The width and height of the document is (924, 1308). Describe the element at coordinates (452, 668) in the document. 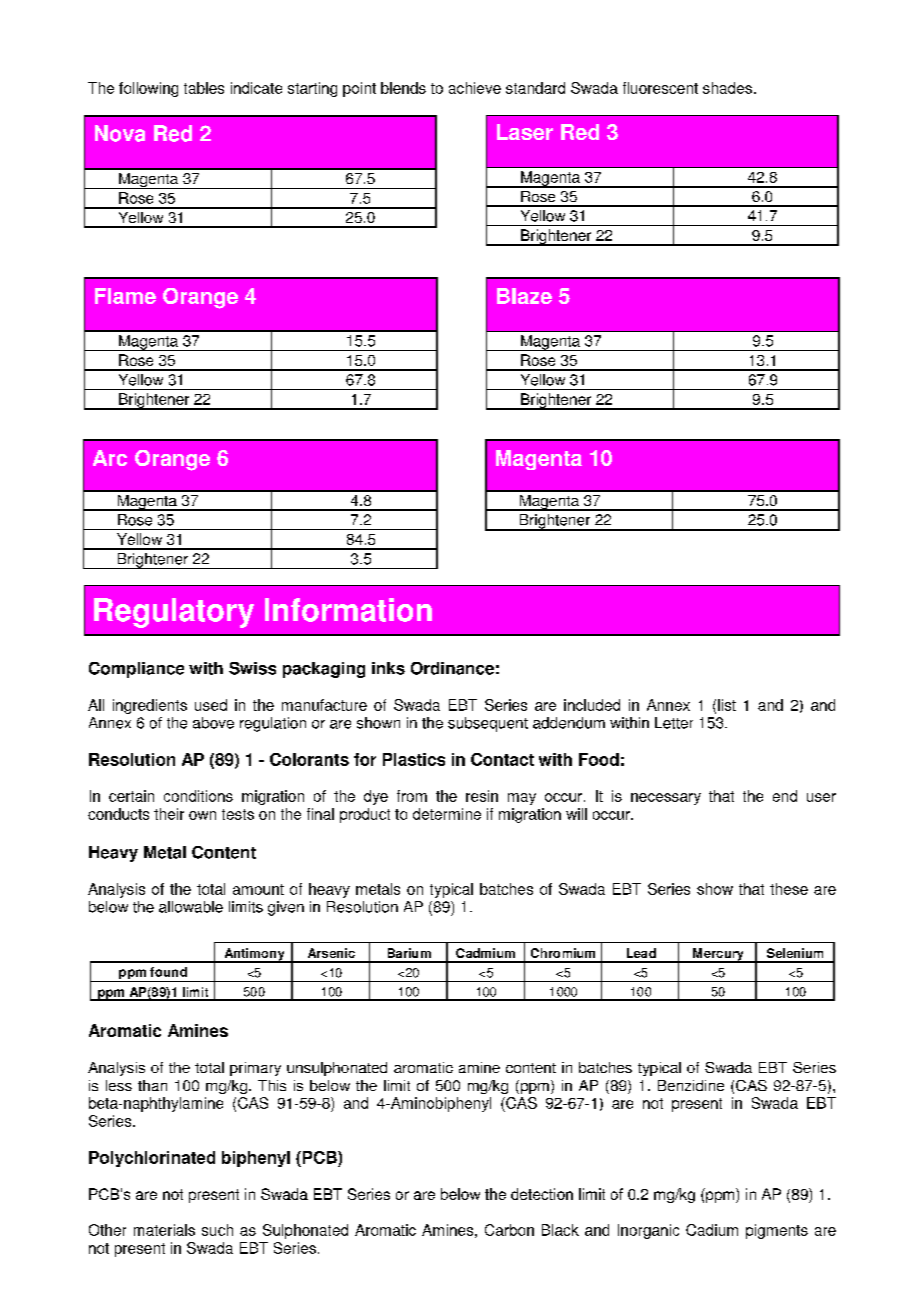

I see `Ordinance` at that location.
